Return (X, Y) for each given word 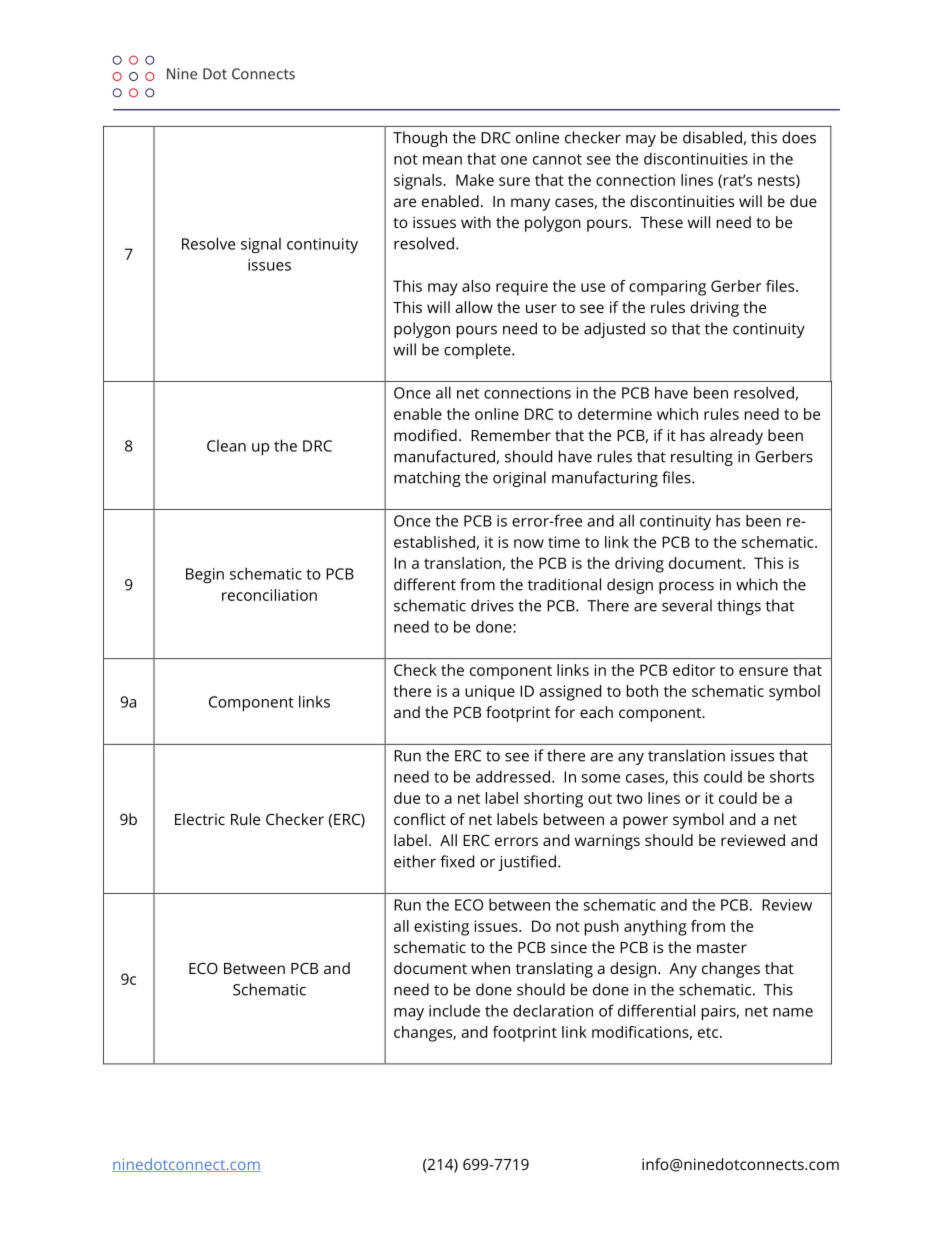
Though (420, 139)
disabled (712, 137)
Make (475, 180)
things (739, 607)
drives (492, 605)
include (454, 1011)
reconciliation (269, 595)
